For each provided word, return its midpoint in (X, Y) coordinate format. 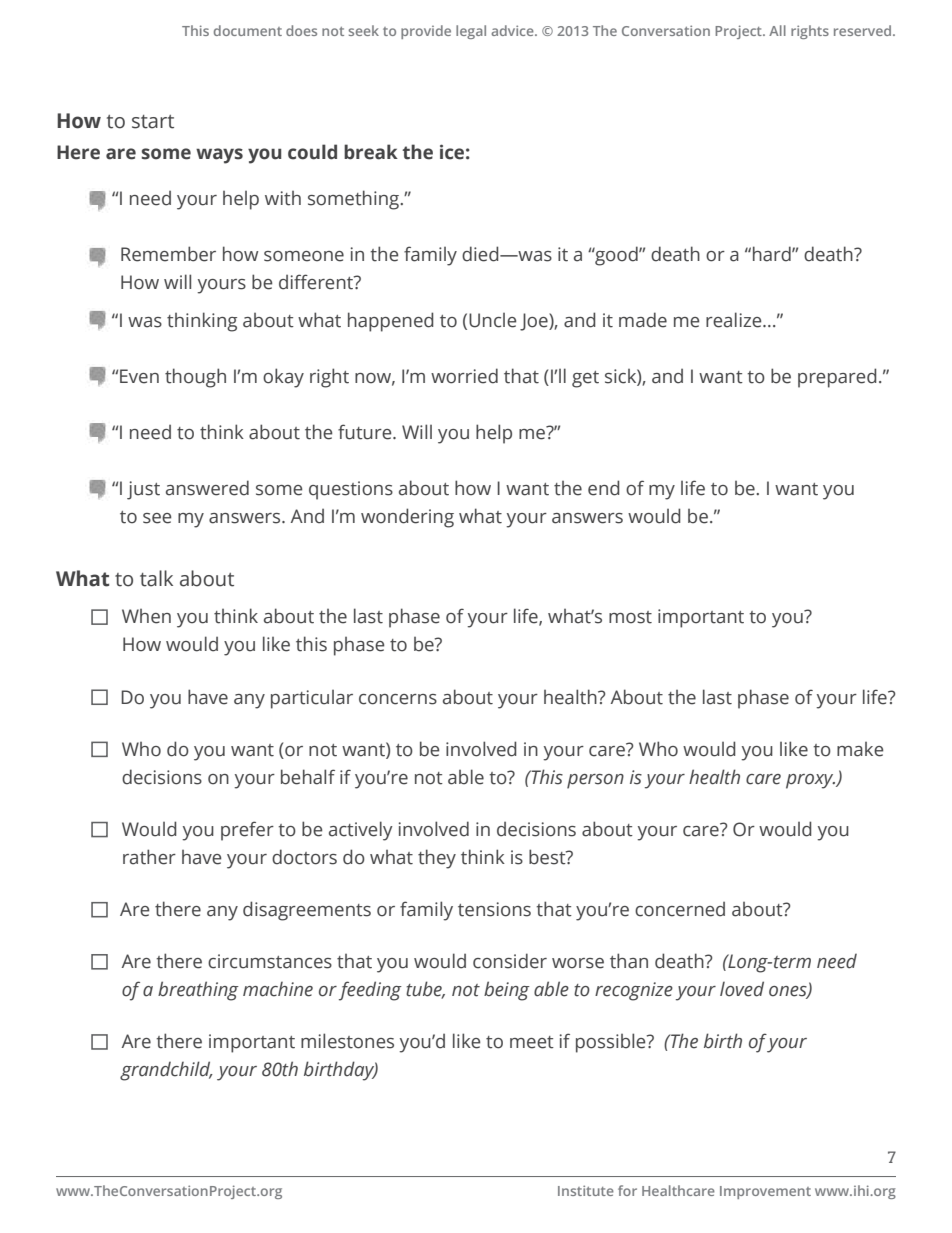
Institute (586, 1190)
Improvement (765, 1192)
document (248, 30)
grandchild (166, 1071)
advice (513, 30)
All (777, 30)
